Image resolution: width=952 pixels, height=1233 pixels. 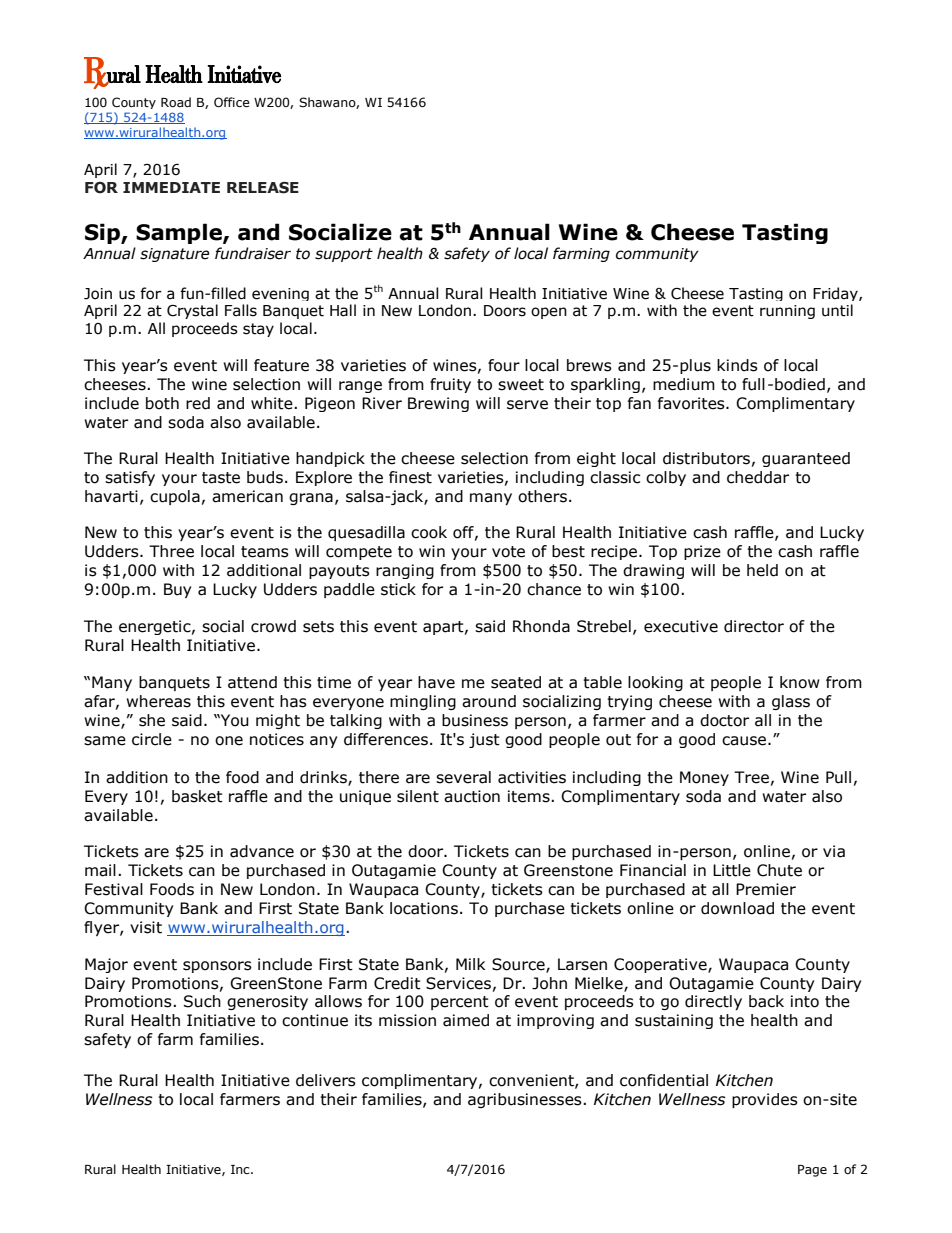 I want to click on aimed, so click(x=466, y=1020).
